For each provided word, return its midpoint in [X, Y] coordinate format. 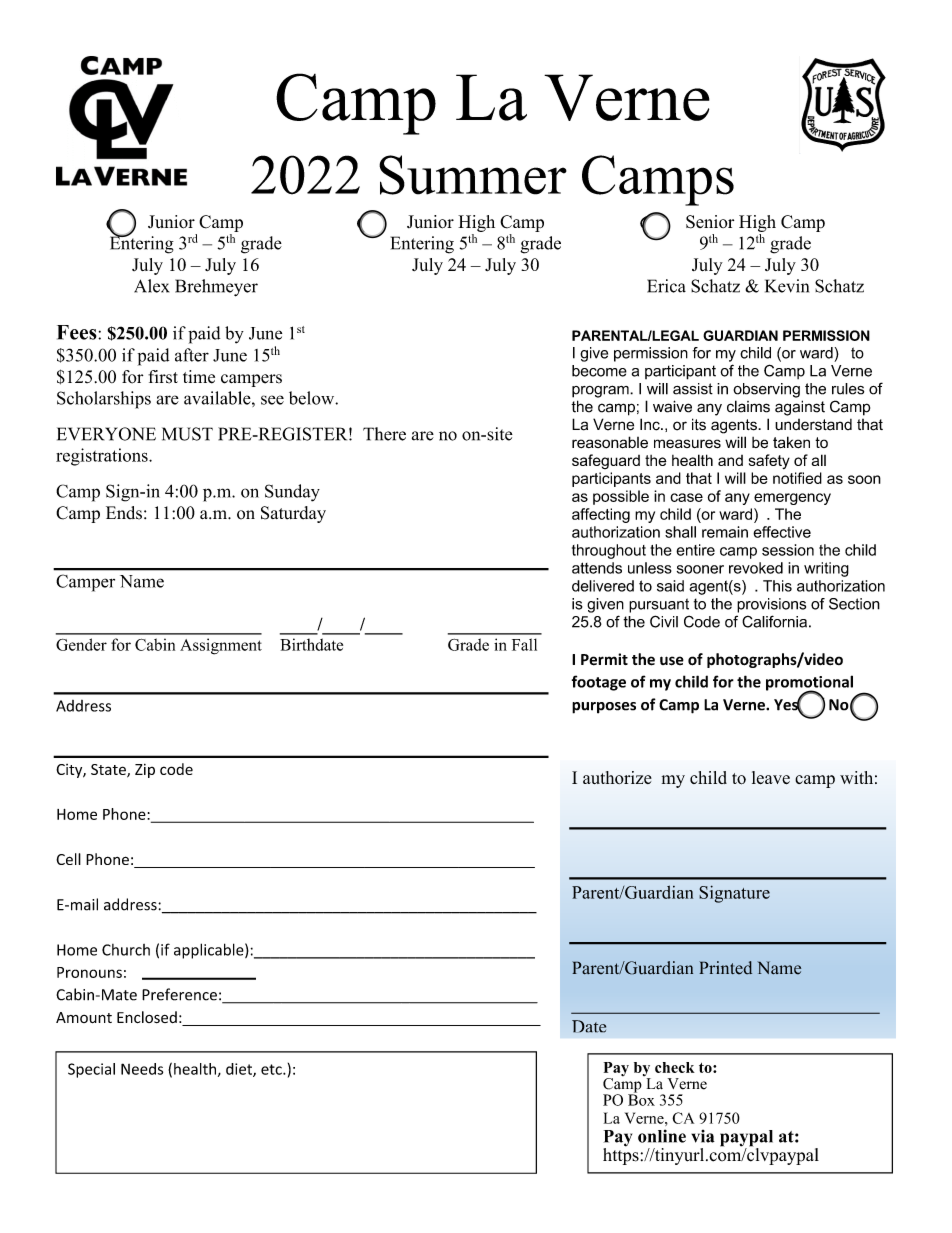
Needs [142, 1069]
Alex [151, 286]
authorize [617, 777]
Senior [710, 222]
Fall [524, 644]
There [384, 434]
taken [791, 442]
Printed [725, 968]
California [774, 621]
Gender [81, 644]
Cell [68, 859]
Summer [473, 175]
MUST [187, 434]
